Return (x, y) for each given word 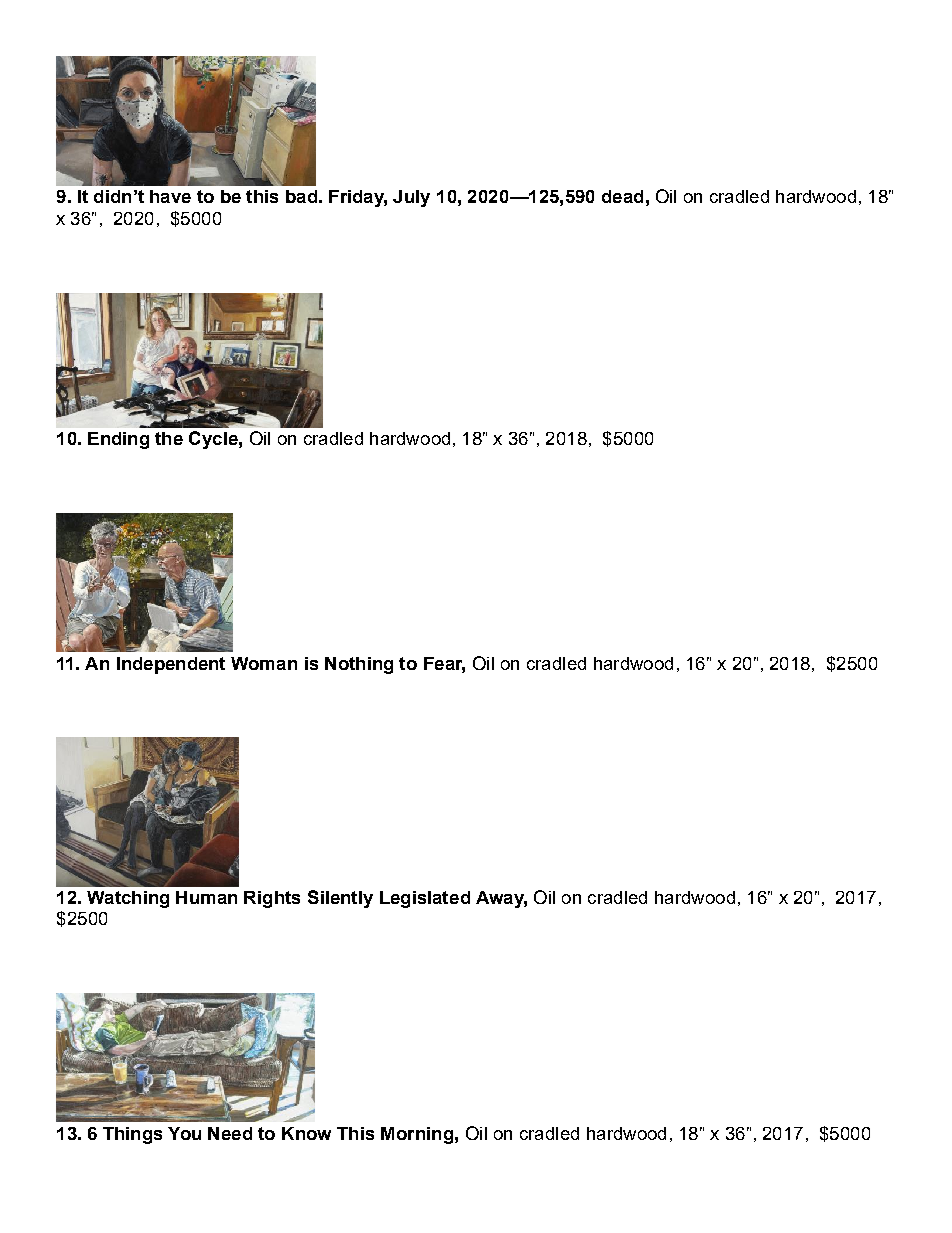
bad (301, 196)
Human (206, 897)
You (184, 1133)
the (169, 438)
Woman (264, 663)
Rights (272, 899)
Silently (340, 899)
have (170, 196)
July (411, 198)
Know (306, 1133)
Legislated (425, 899)
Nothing (359, 665)
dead (622, 196)
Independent (171, 665)
